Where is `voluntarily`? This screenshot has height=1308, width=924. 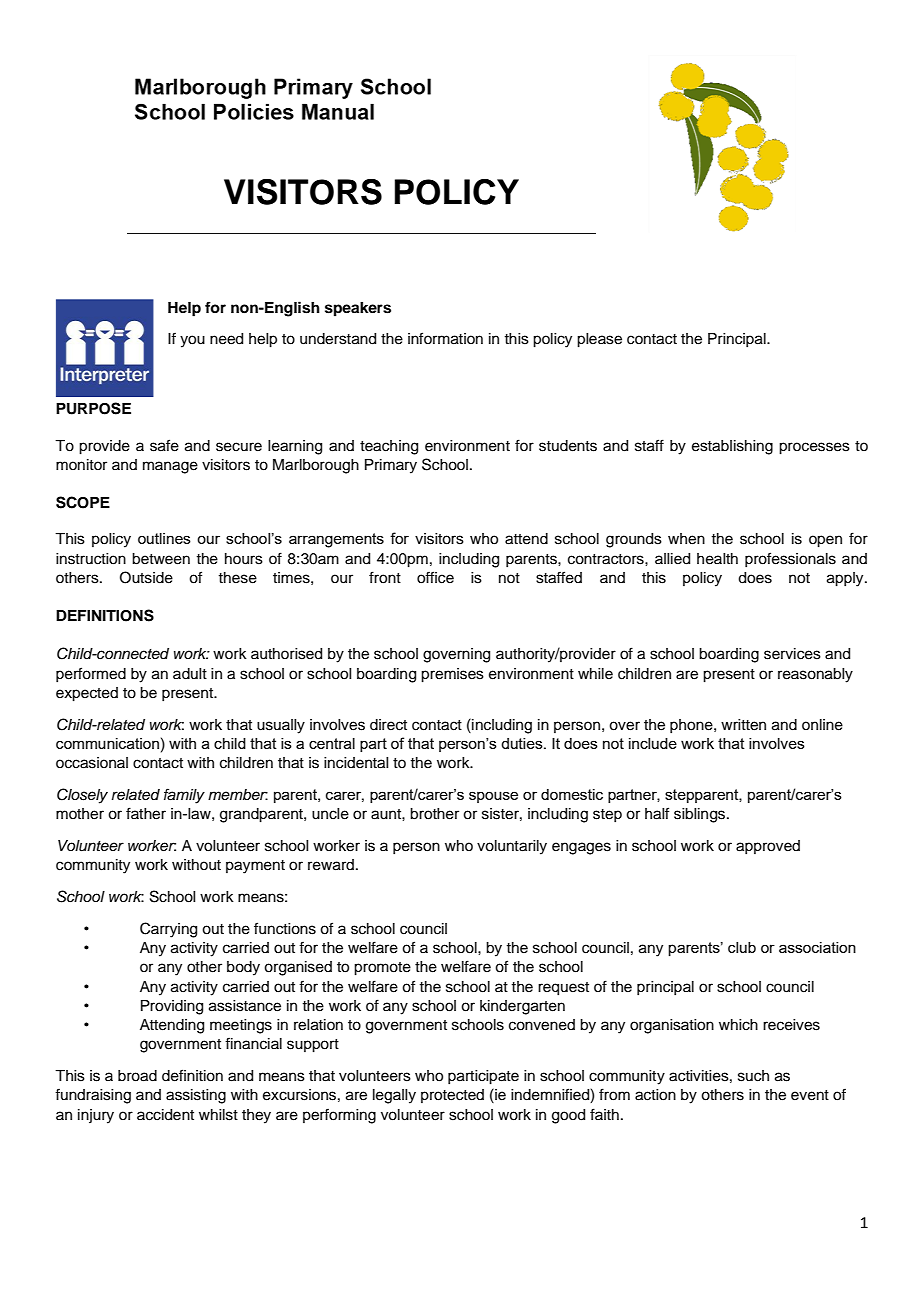 voluntarily is located at coordinates (512, 847).
